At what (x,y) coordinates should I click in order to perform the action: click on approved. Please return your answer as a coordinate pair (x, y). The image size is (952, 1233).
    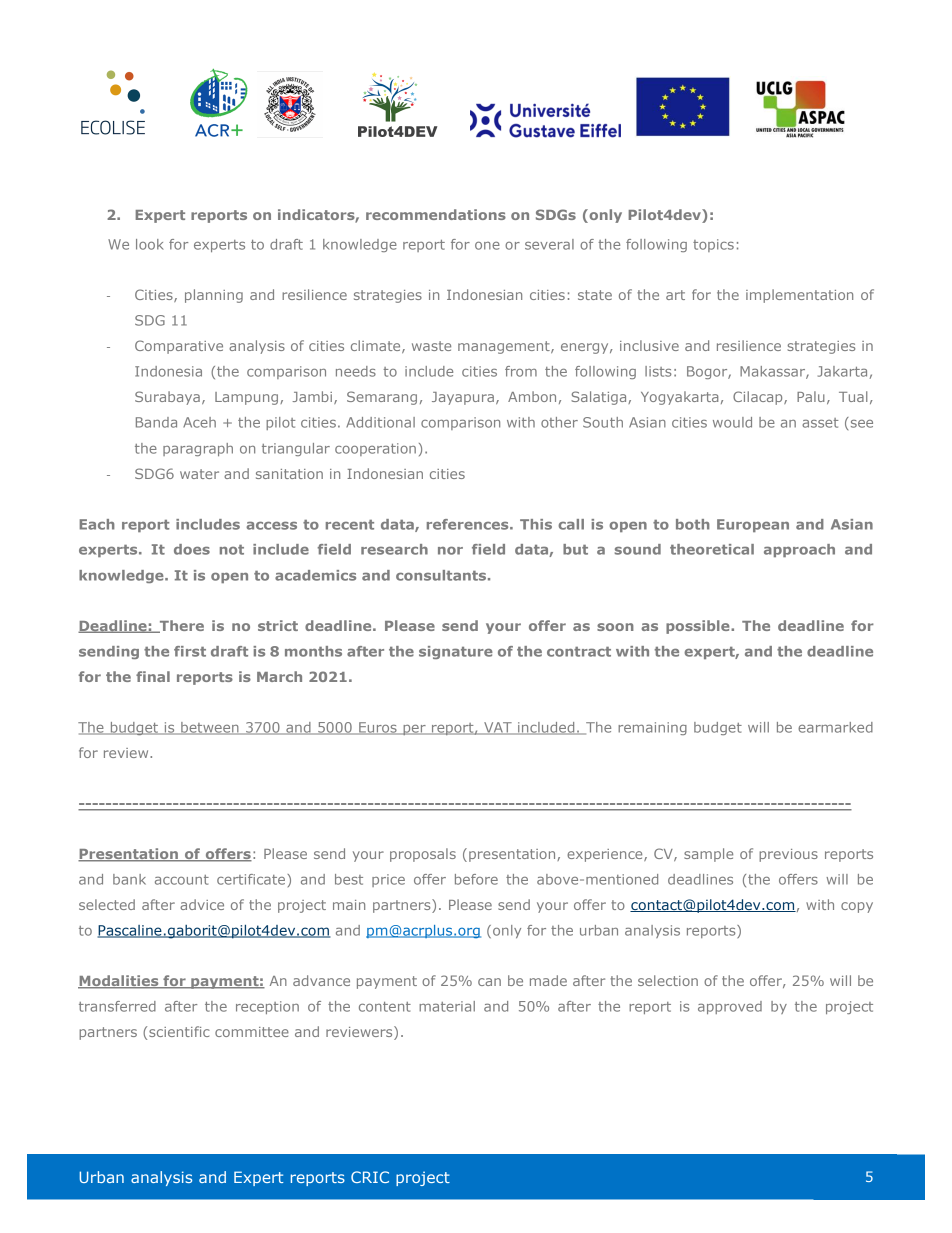
    Looking at the image, I should click on (730, 1007).
